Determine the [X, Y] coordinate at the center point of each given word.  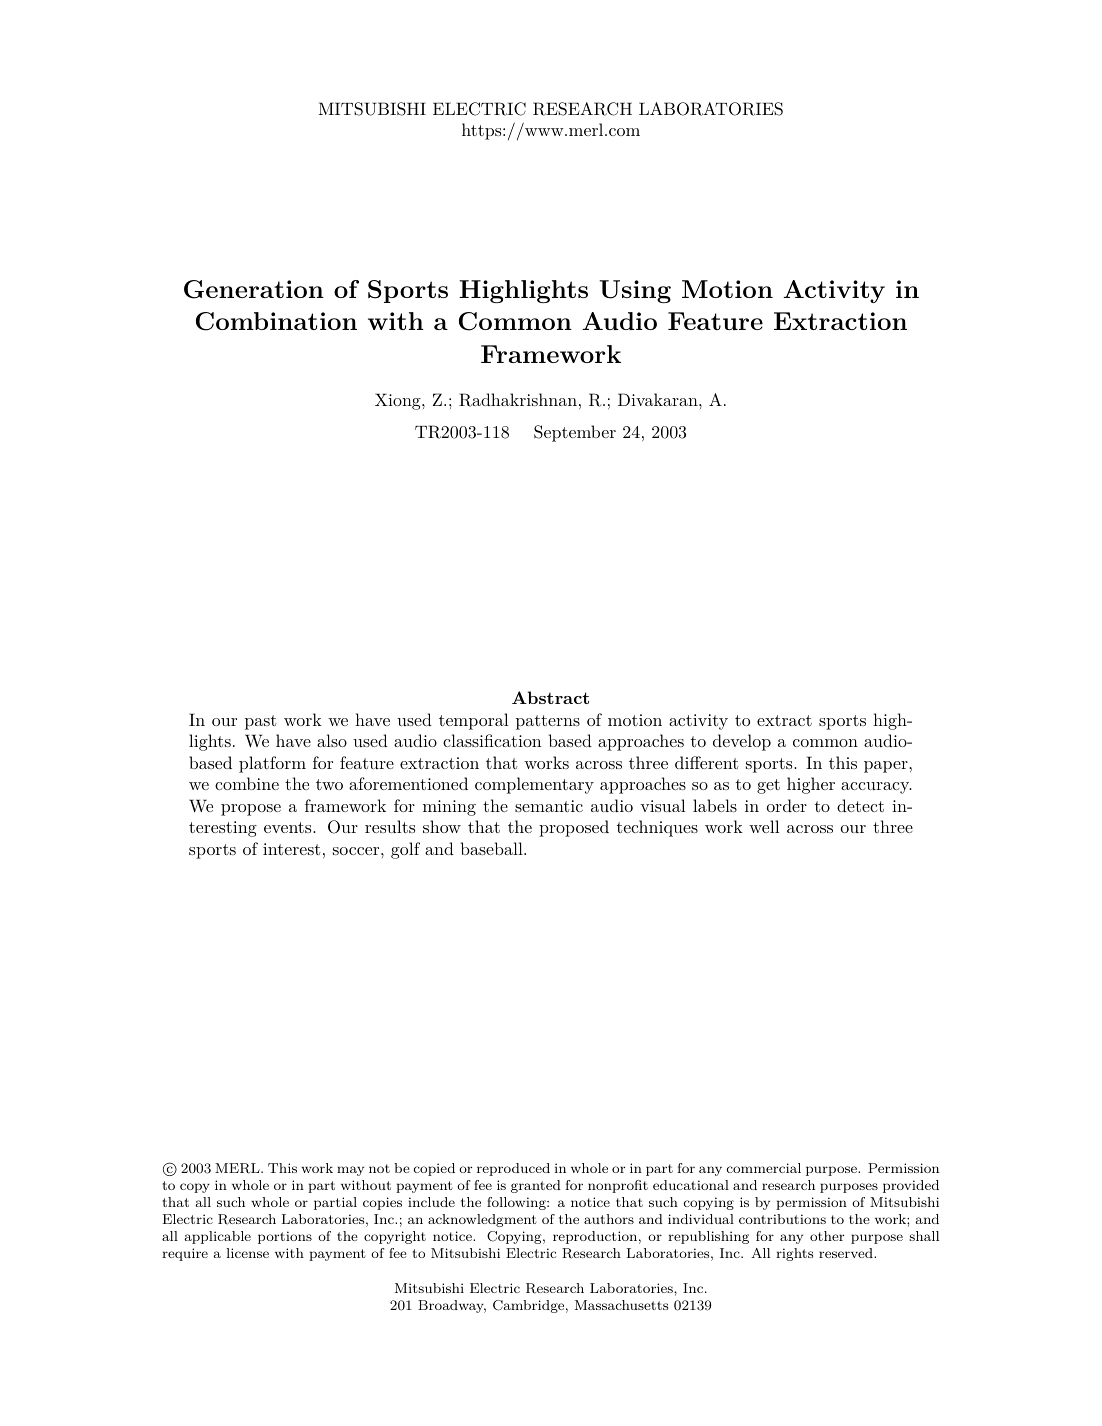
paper [886, 767]
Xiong [399, 401]
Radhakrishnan [518, 400]
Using [635, 291]
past [261, 722]
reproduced [513, 1169]
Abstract [550, 697]
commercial [764, 1168]
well [764, 826]
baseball [493, 848]
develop [742, 742]
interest [292, 849]
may [350, 1171]
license [247, 1253]
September [575, 433]
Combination [276, 321]
